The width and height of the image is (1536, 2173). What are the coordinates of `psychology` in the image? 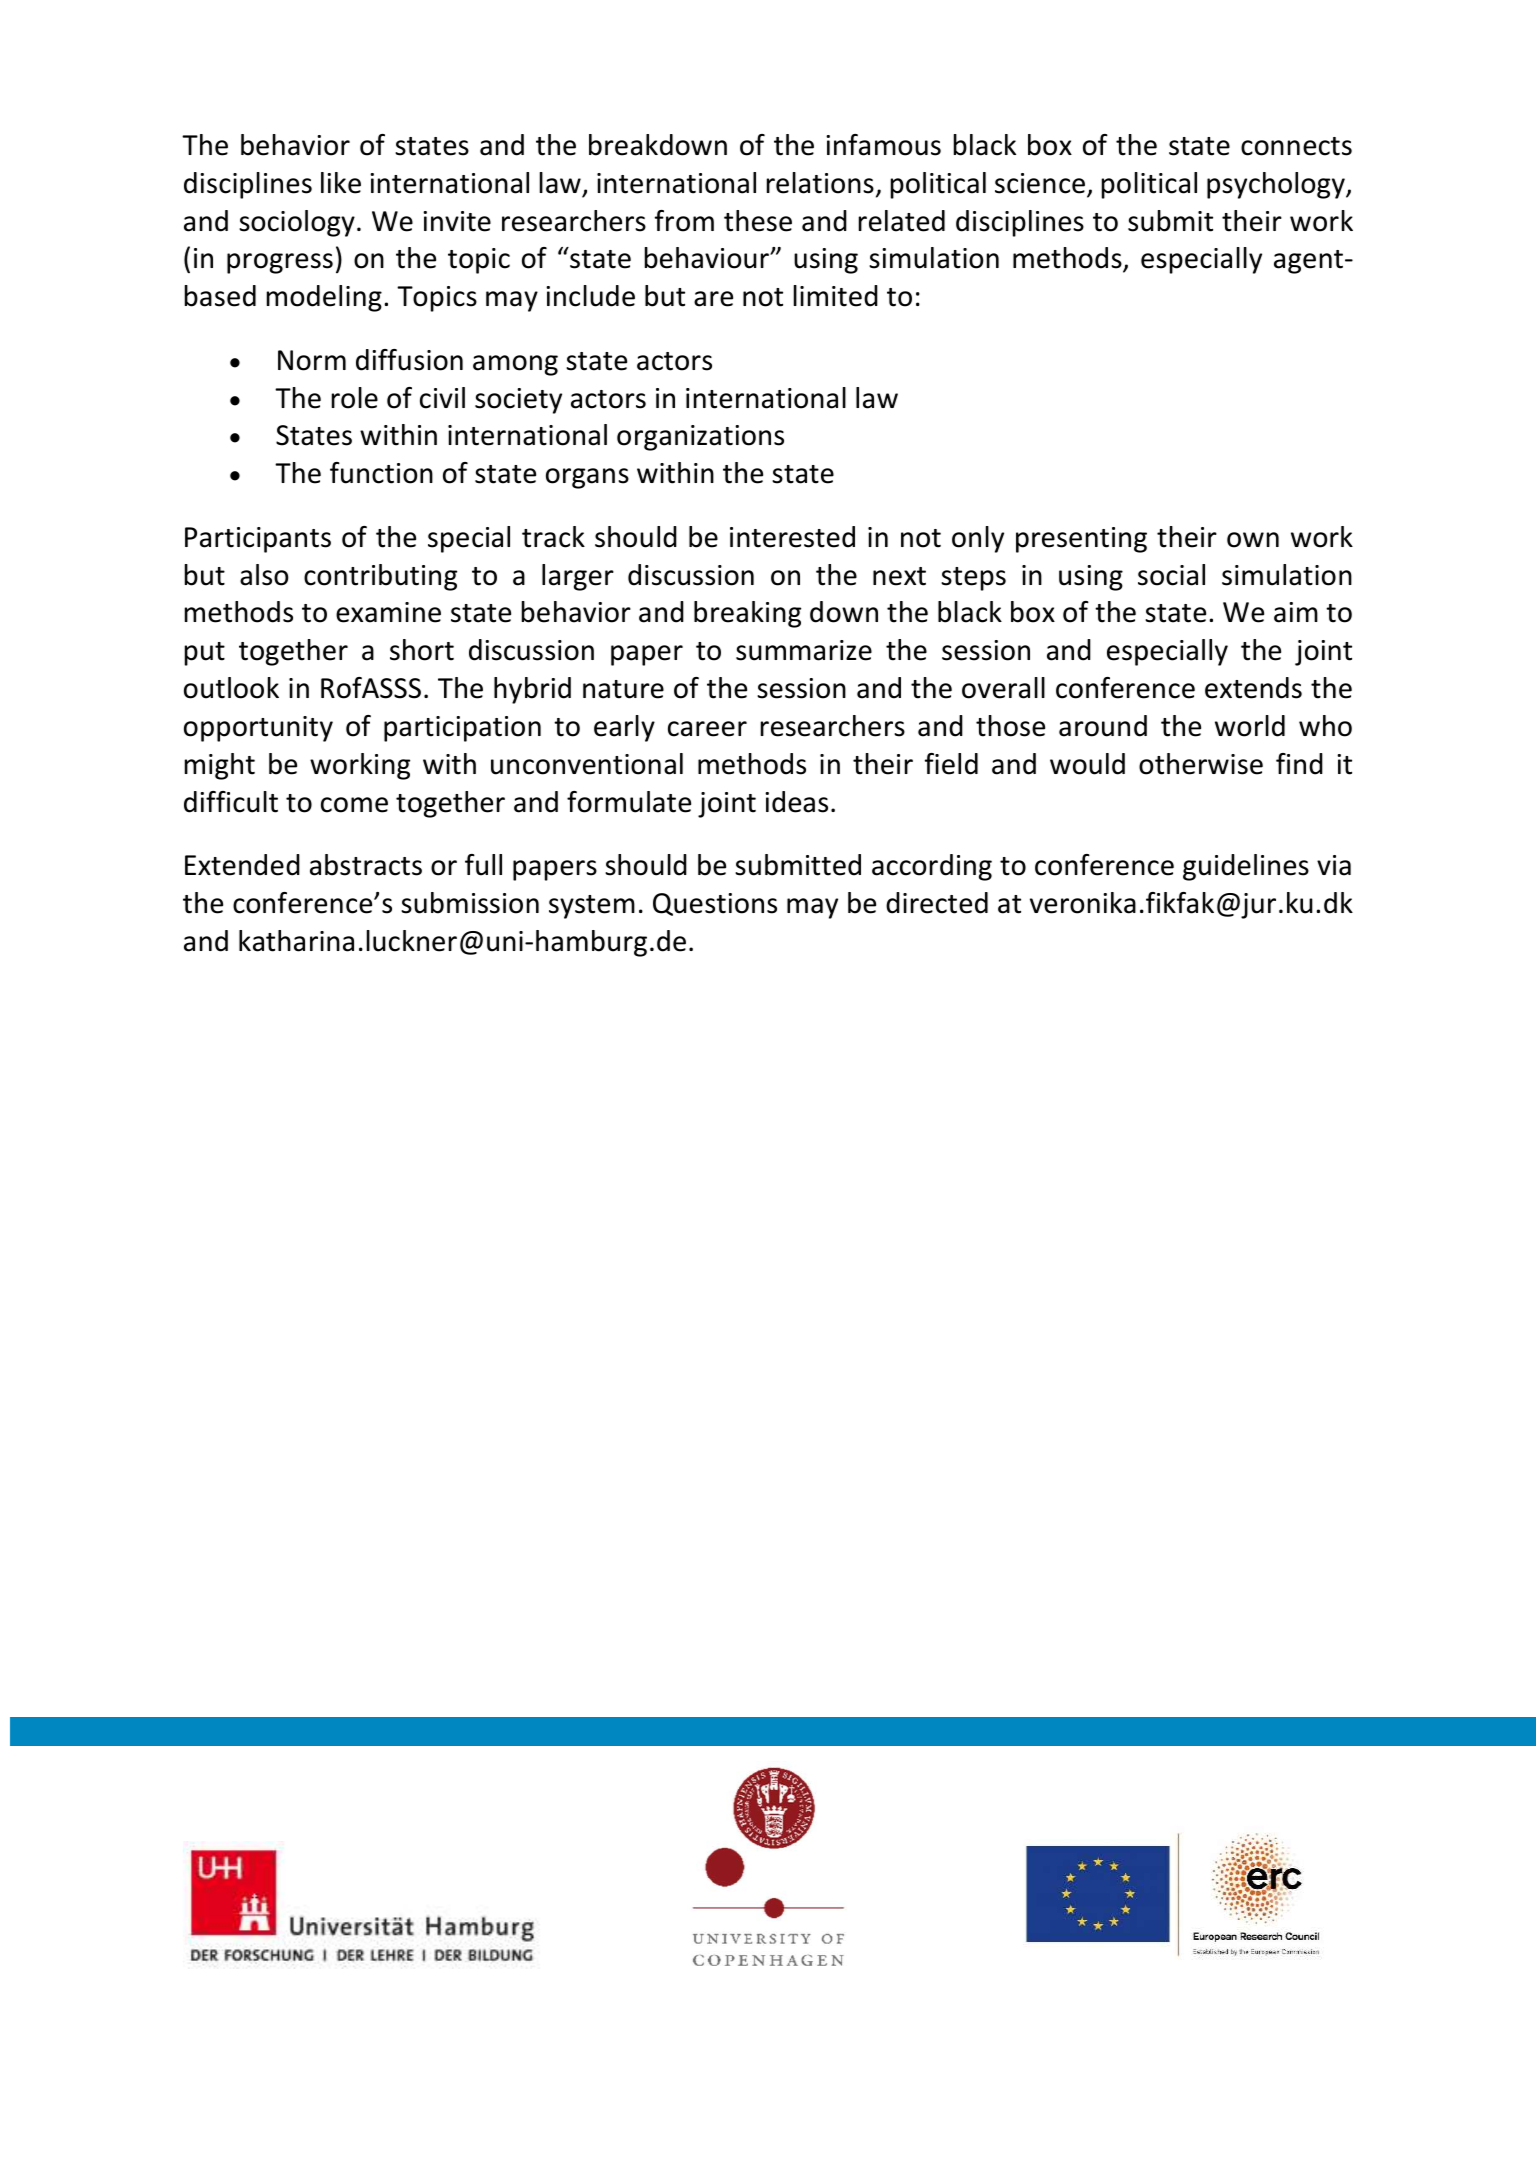 It's located at (1277, 185).
